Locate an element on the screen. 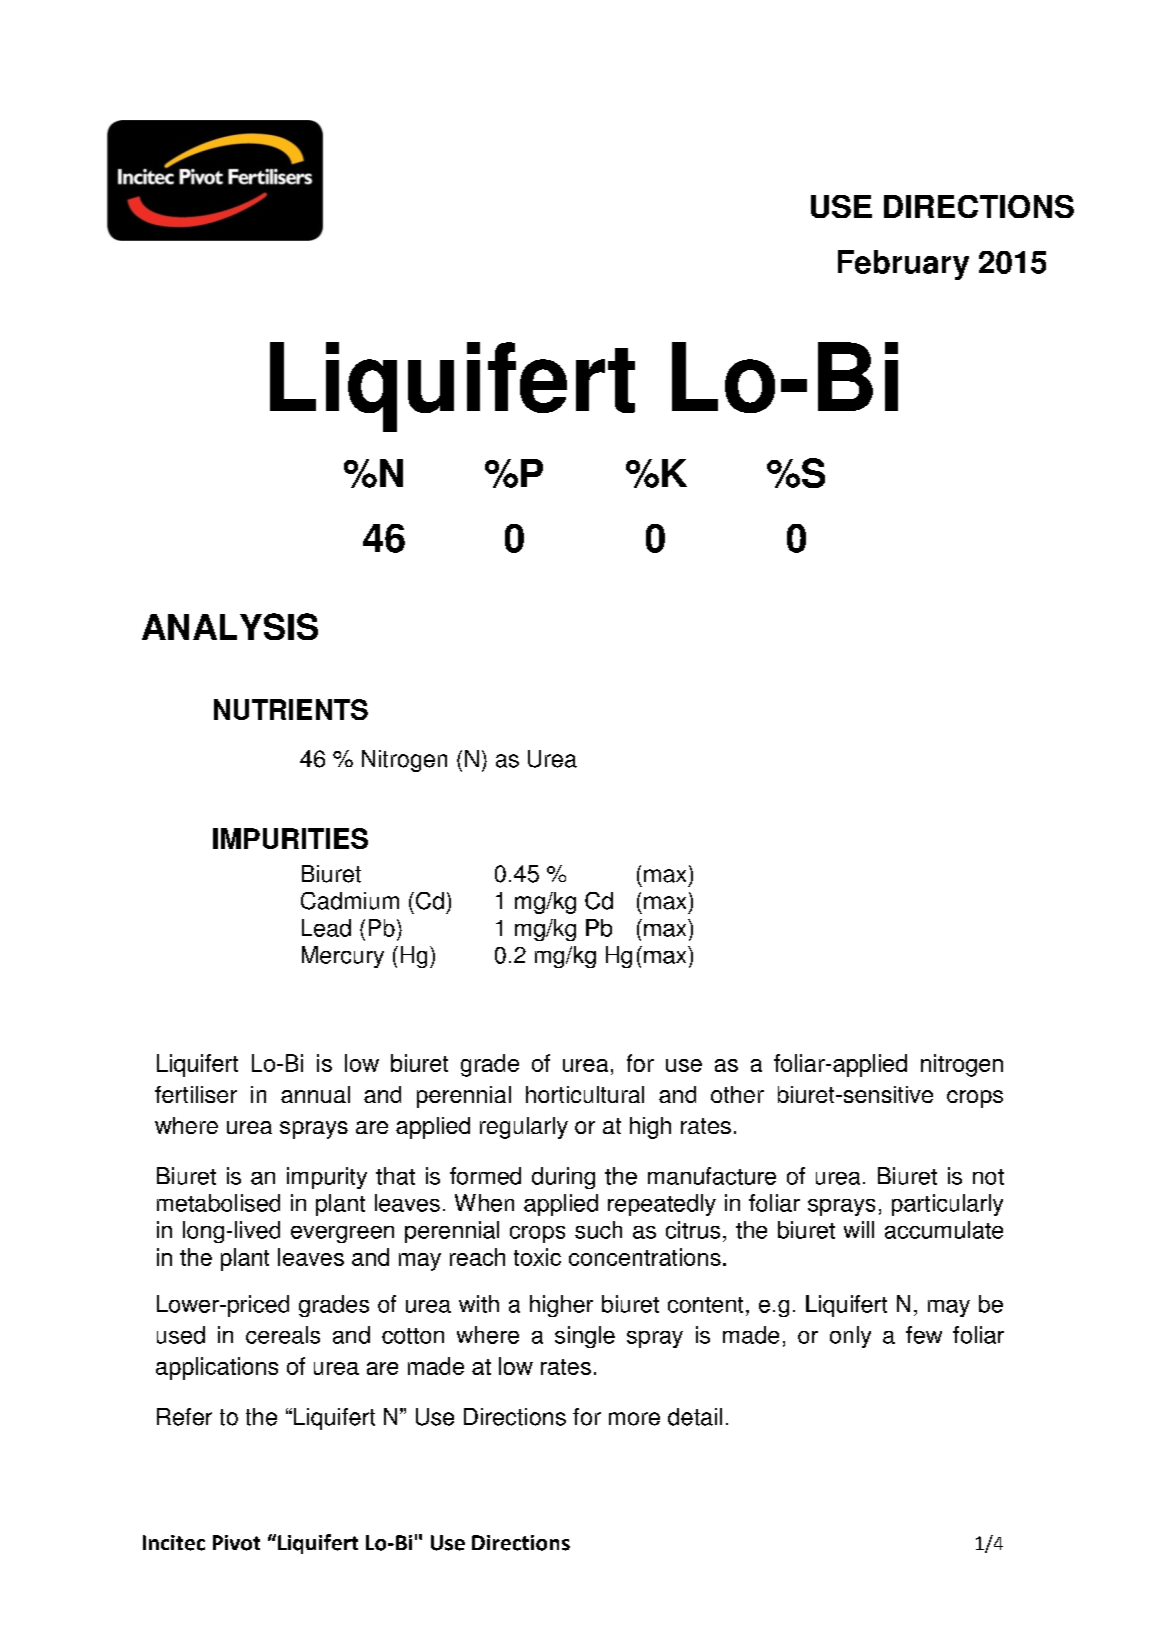  IMPURITIES is located at coordinates (290, 838).
